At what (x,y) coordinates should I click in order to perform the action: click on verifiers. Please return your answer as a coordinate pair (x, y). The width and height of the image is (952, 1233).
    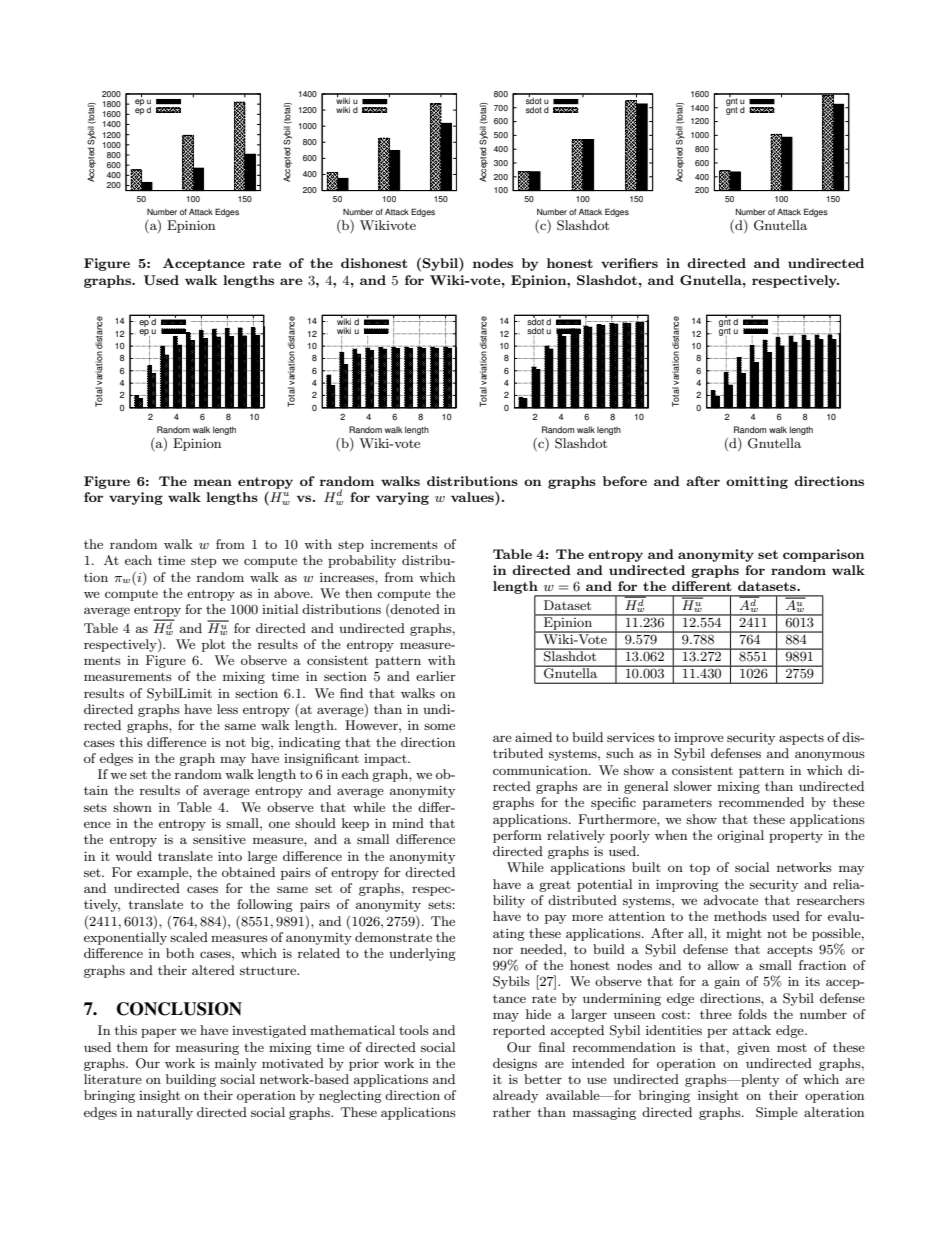
    Looking at the image, I should click on (629, 263).
